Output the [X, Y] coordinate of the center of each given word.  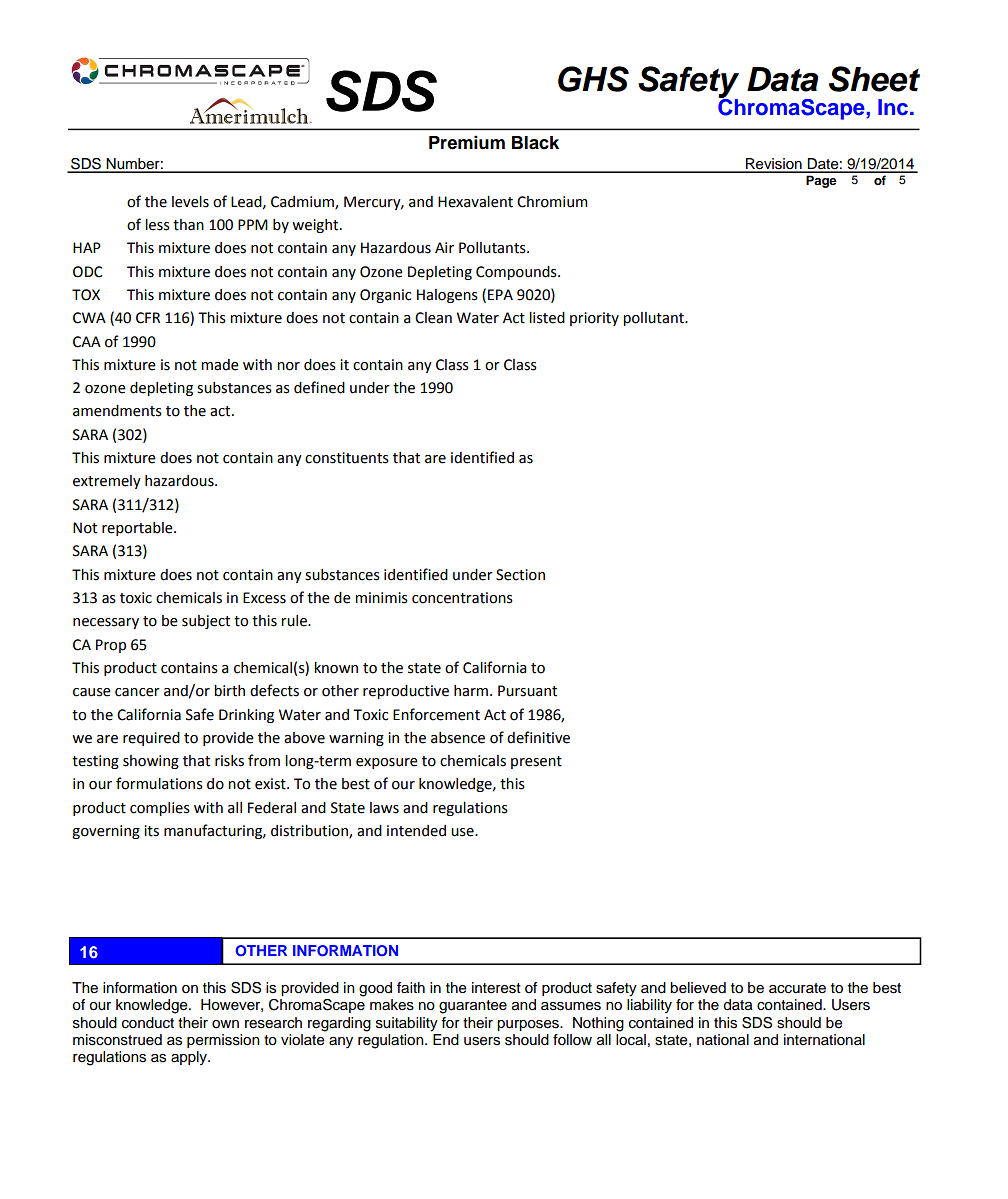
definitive [538, 737]
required [151, 739]
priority [594, 319]
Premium [467, 142]
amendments [117, 411]
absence [458, 738]
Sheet [874, 79]
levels [190, 202]
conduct [148, 1023]
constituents [347, 458]
